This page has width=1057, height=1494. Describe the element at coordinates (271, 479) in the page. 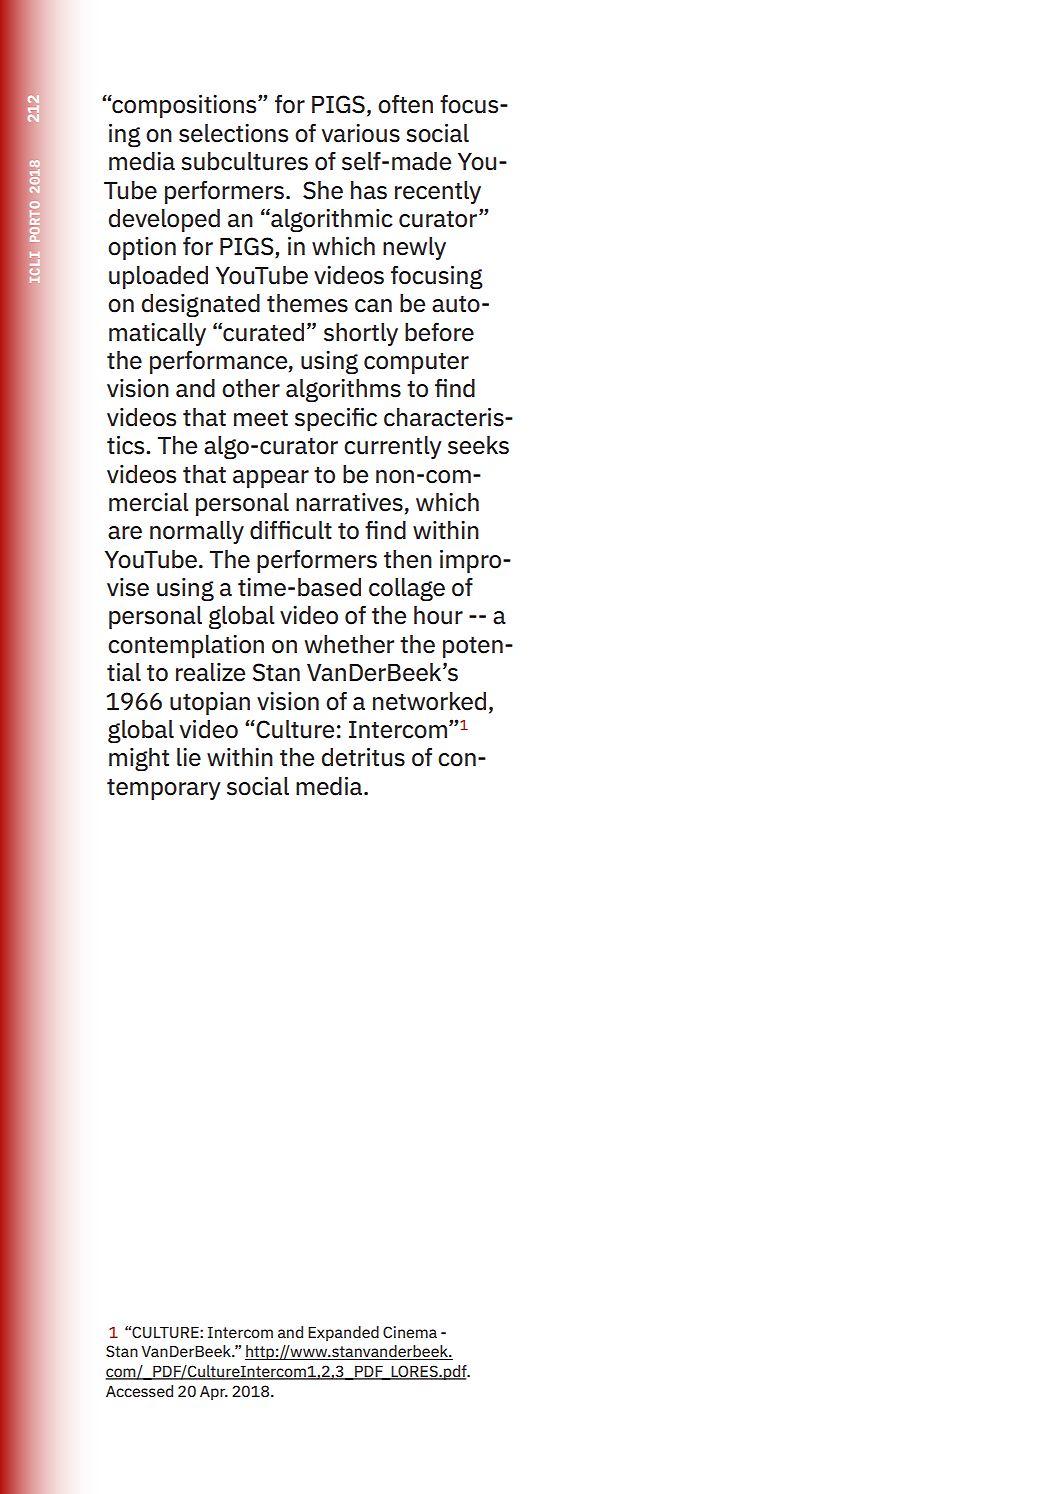

I see `appear` at that location.
